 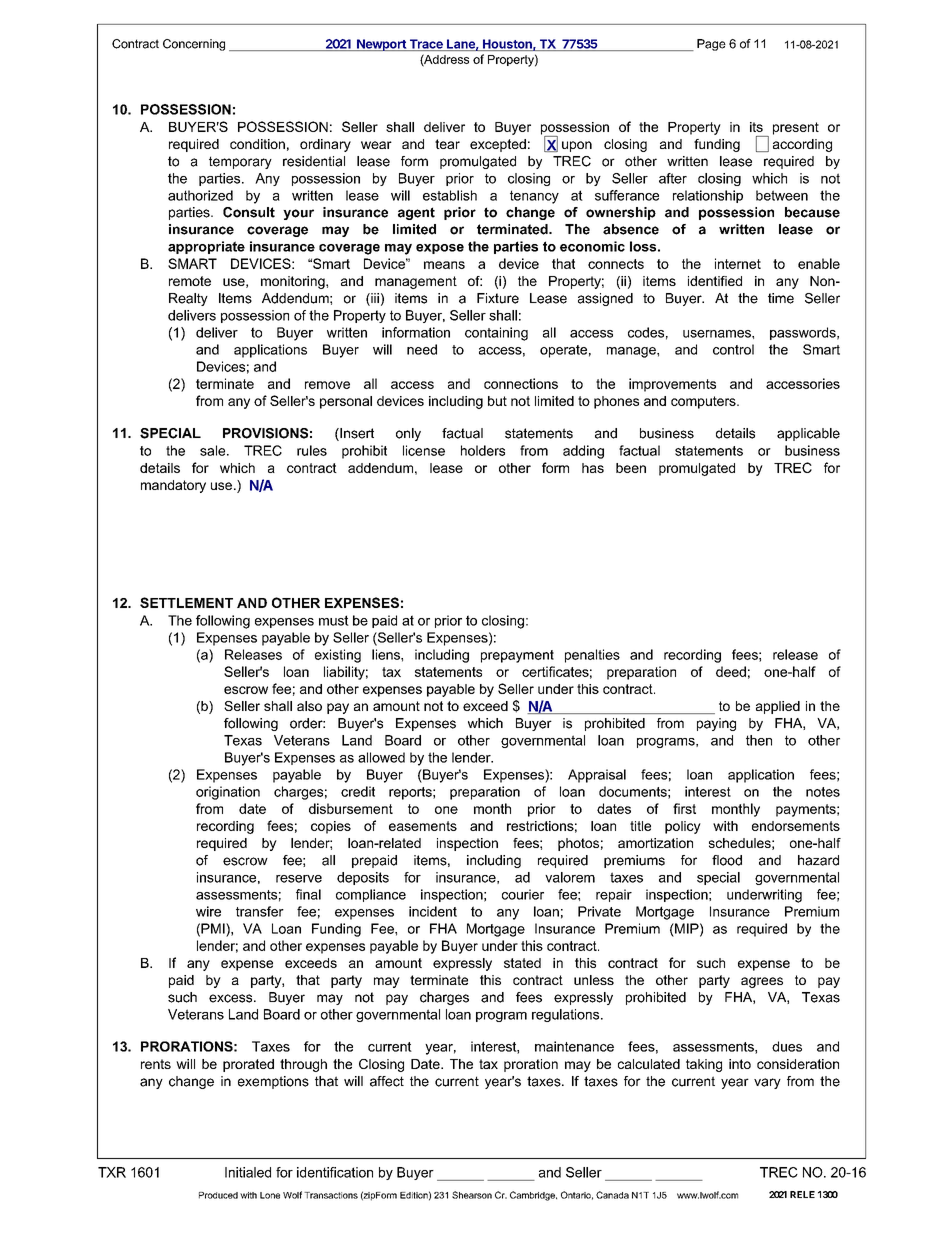 I want to click on deed, so click(x=731, y=671).
